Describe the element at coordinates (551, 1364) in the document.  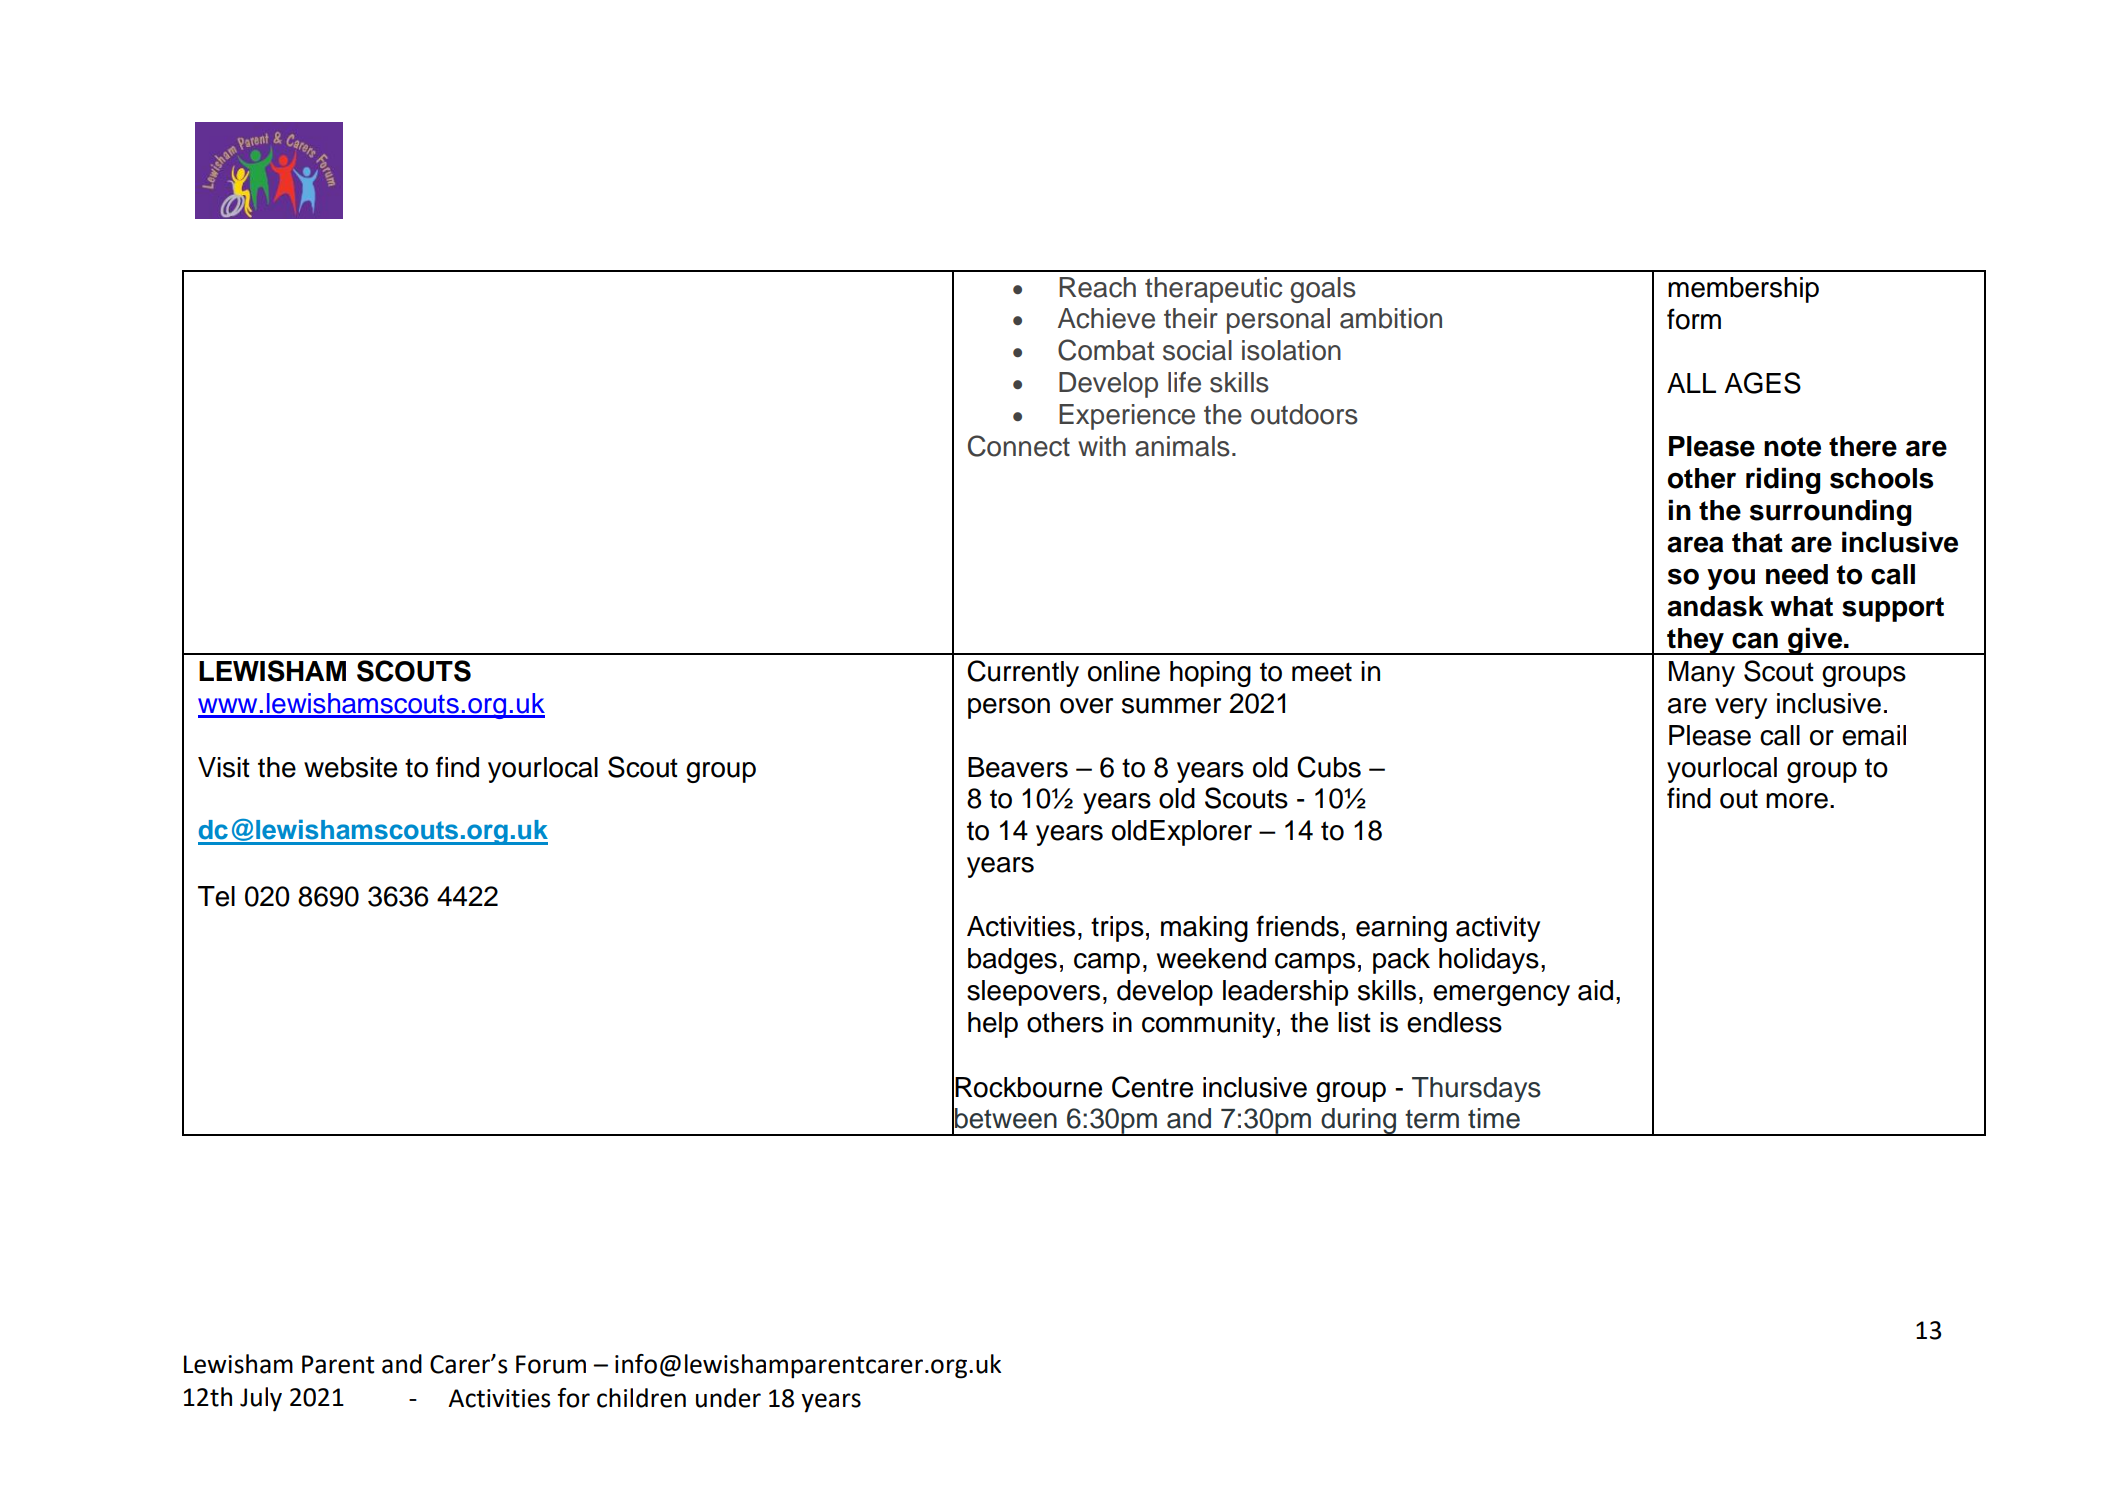
I see `Forum` at that location.
